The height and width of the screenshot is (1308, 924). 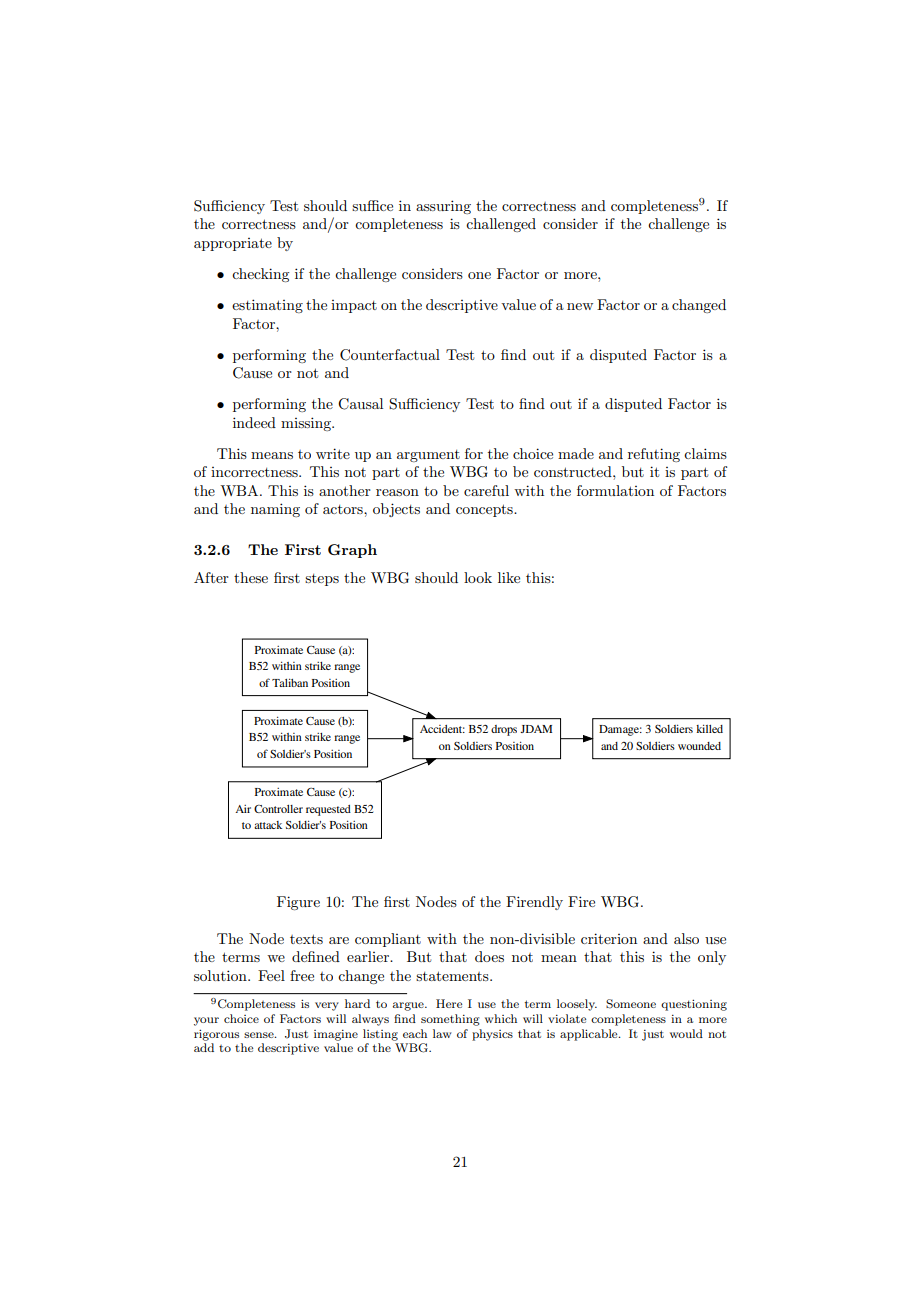 What do you see at coordinates (686, 938) in the screenshot?
I see `also` at bounding box center [686, 938].
